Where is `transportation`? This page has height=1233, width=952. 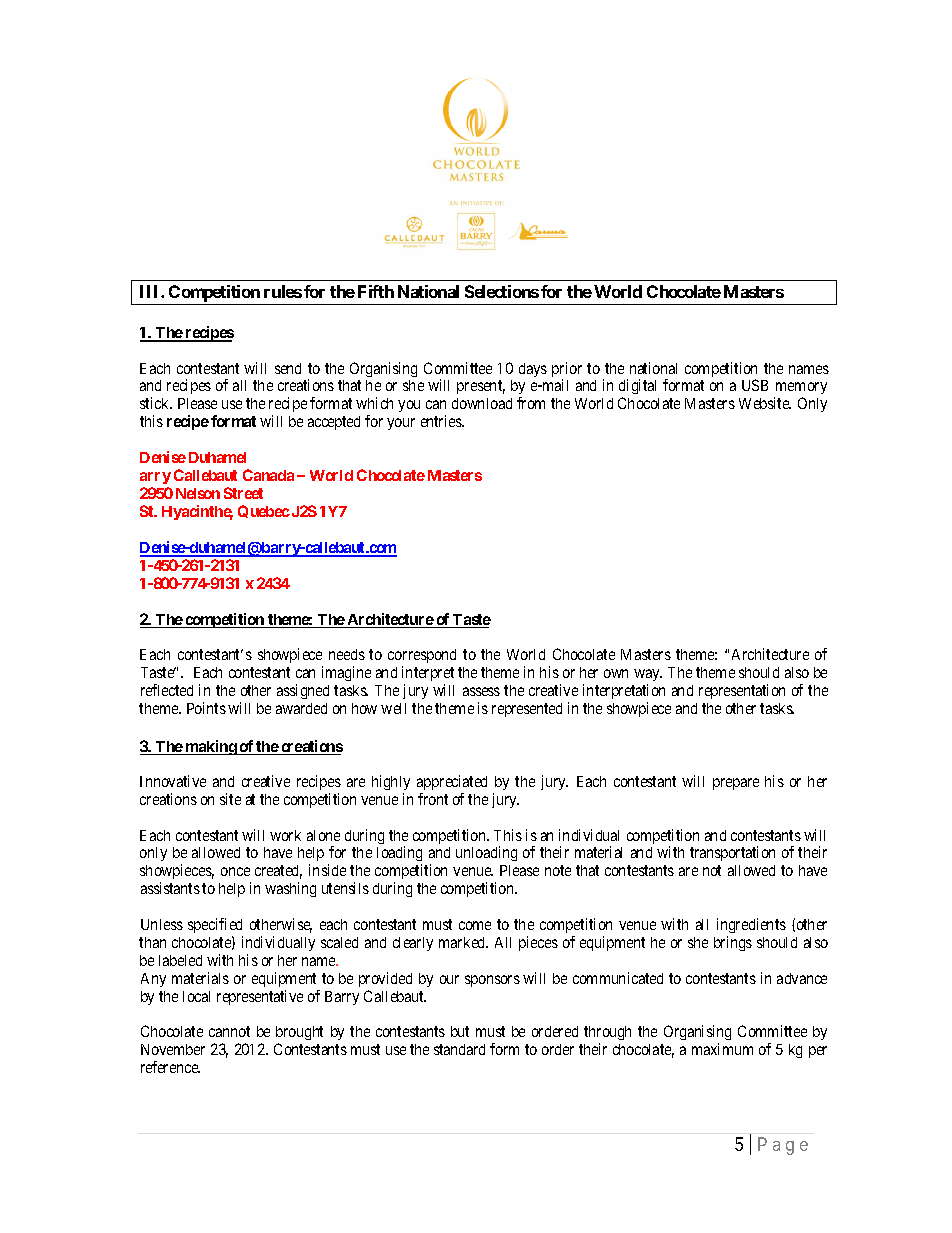 transportation is located at coordinates (732, 853).
